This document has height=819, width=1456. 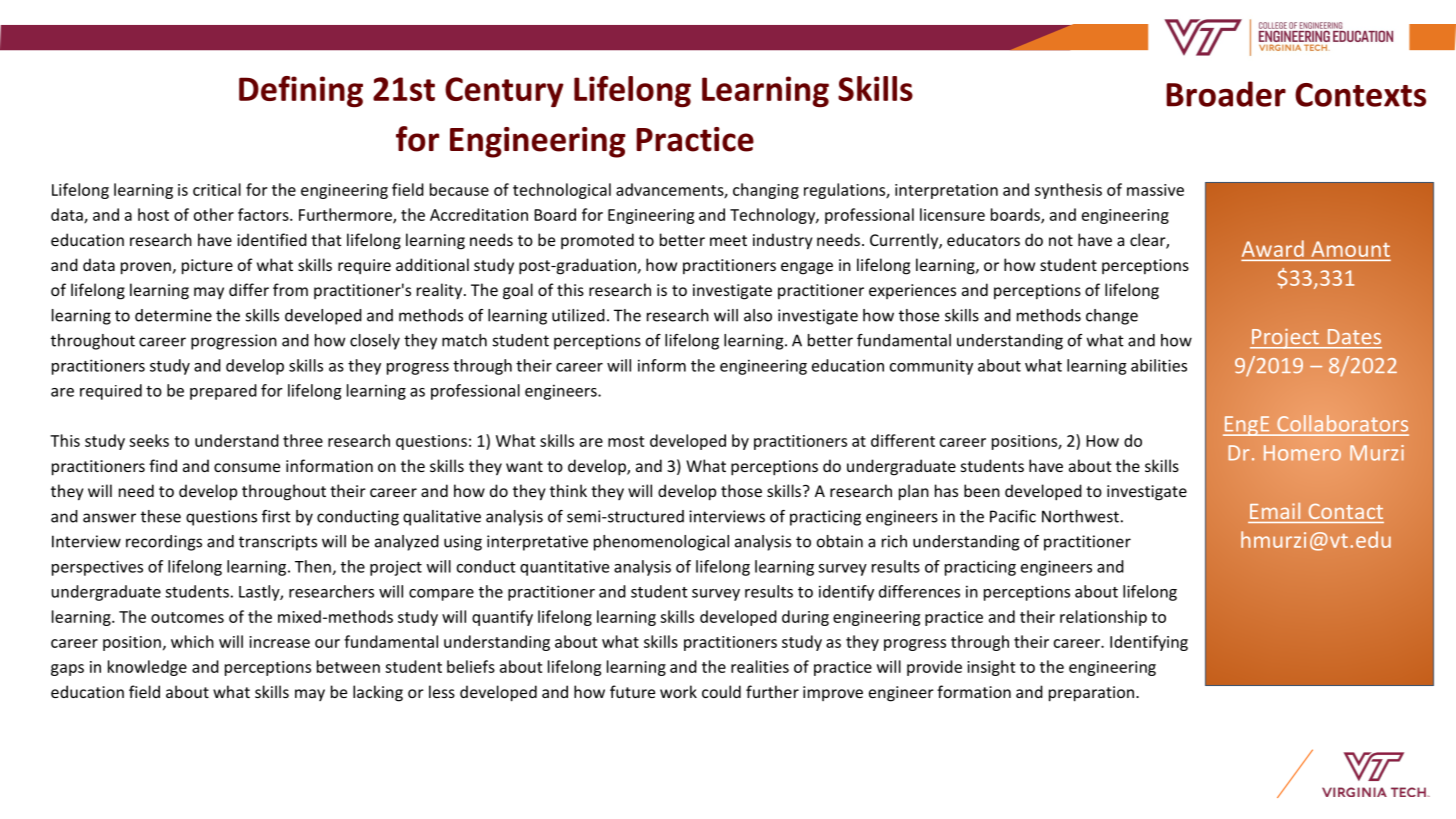 What do you see at coordinates (626, 441) in the document?
I see `most` at bounding box center [626, 441].
